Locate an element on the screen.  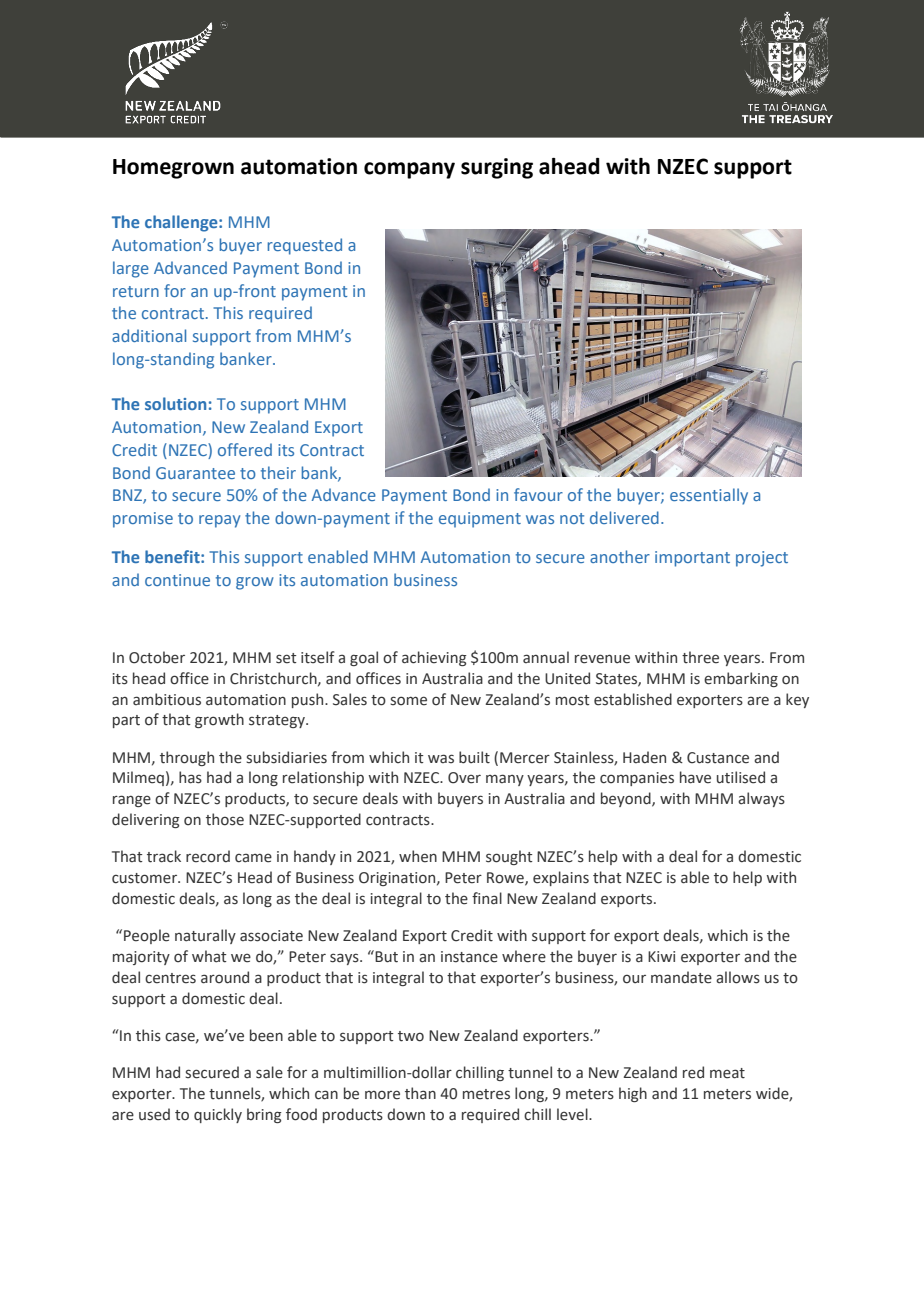
company is located at coordinates (409, 170).
